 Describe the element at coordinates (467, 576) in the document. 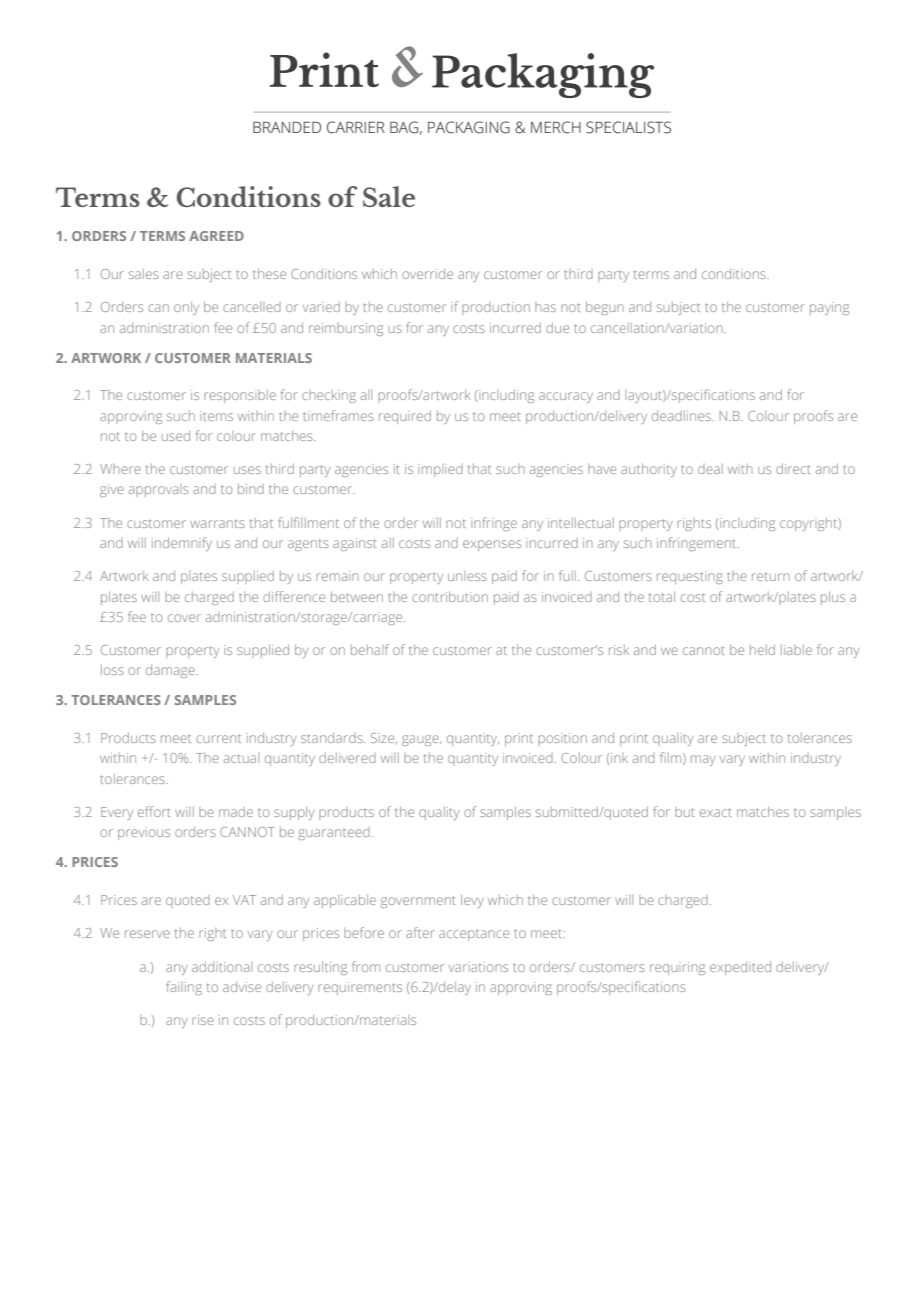

I see `unless` at that location.
